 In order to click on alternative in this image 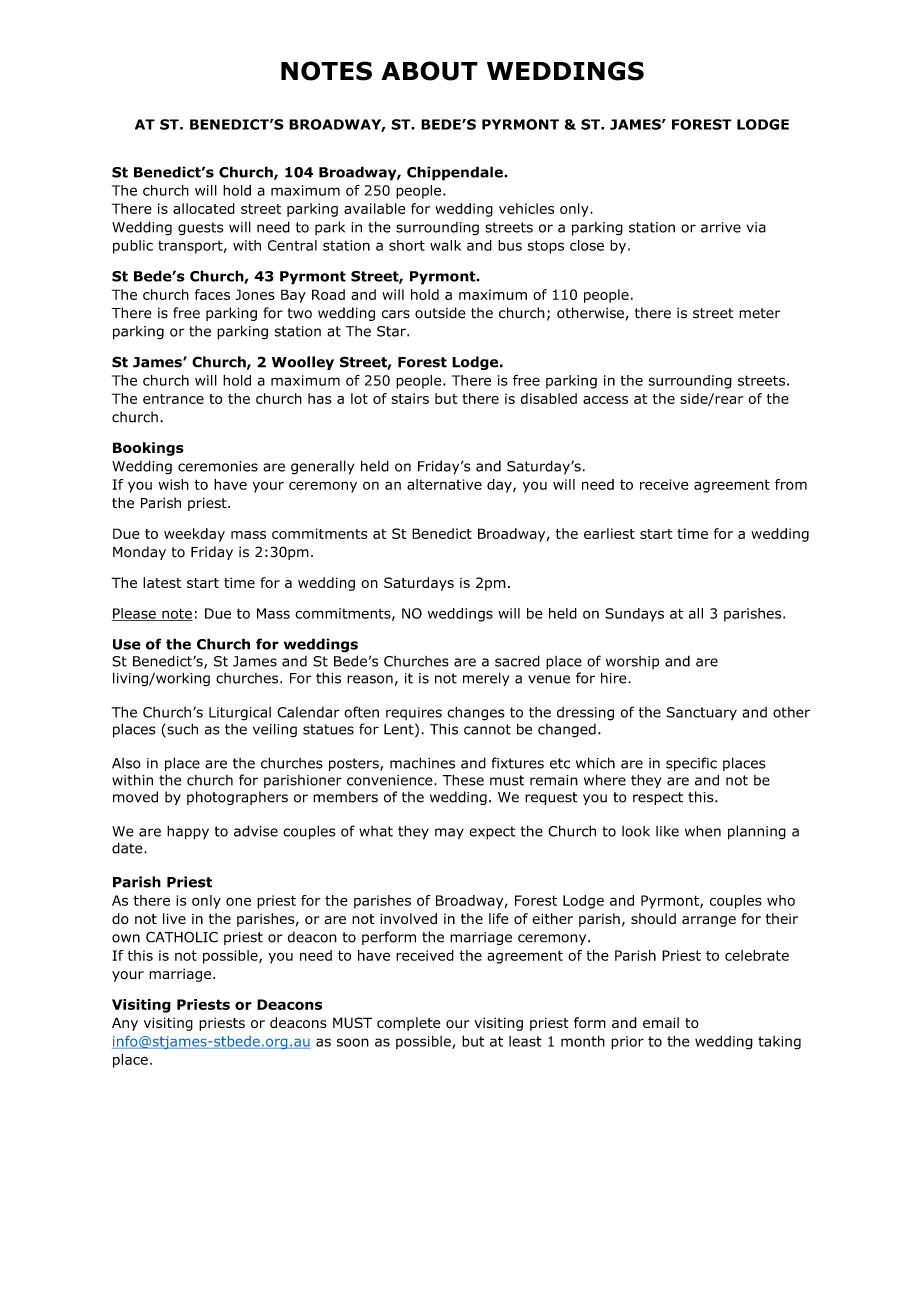, I will do `click(444, 484)`.
